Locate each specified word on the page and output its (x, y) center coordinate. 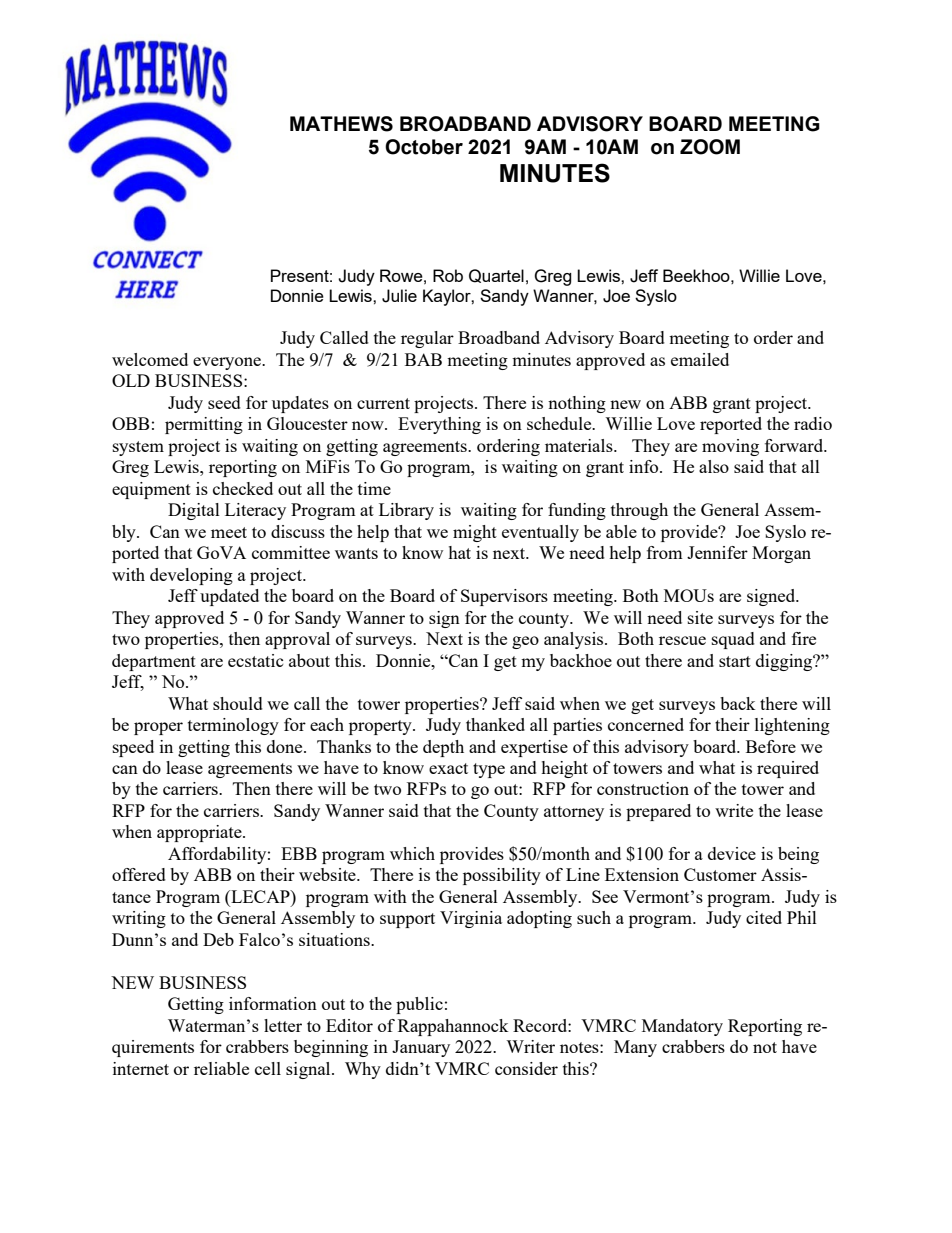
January (421, 1048)
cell (268, 1068)
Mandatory (682, 1027)
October (424, 147)
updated (229, 597)
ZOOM (710, 147)
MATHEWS (341, 124)
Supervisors (504, 597)
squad (733, 640)
